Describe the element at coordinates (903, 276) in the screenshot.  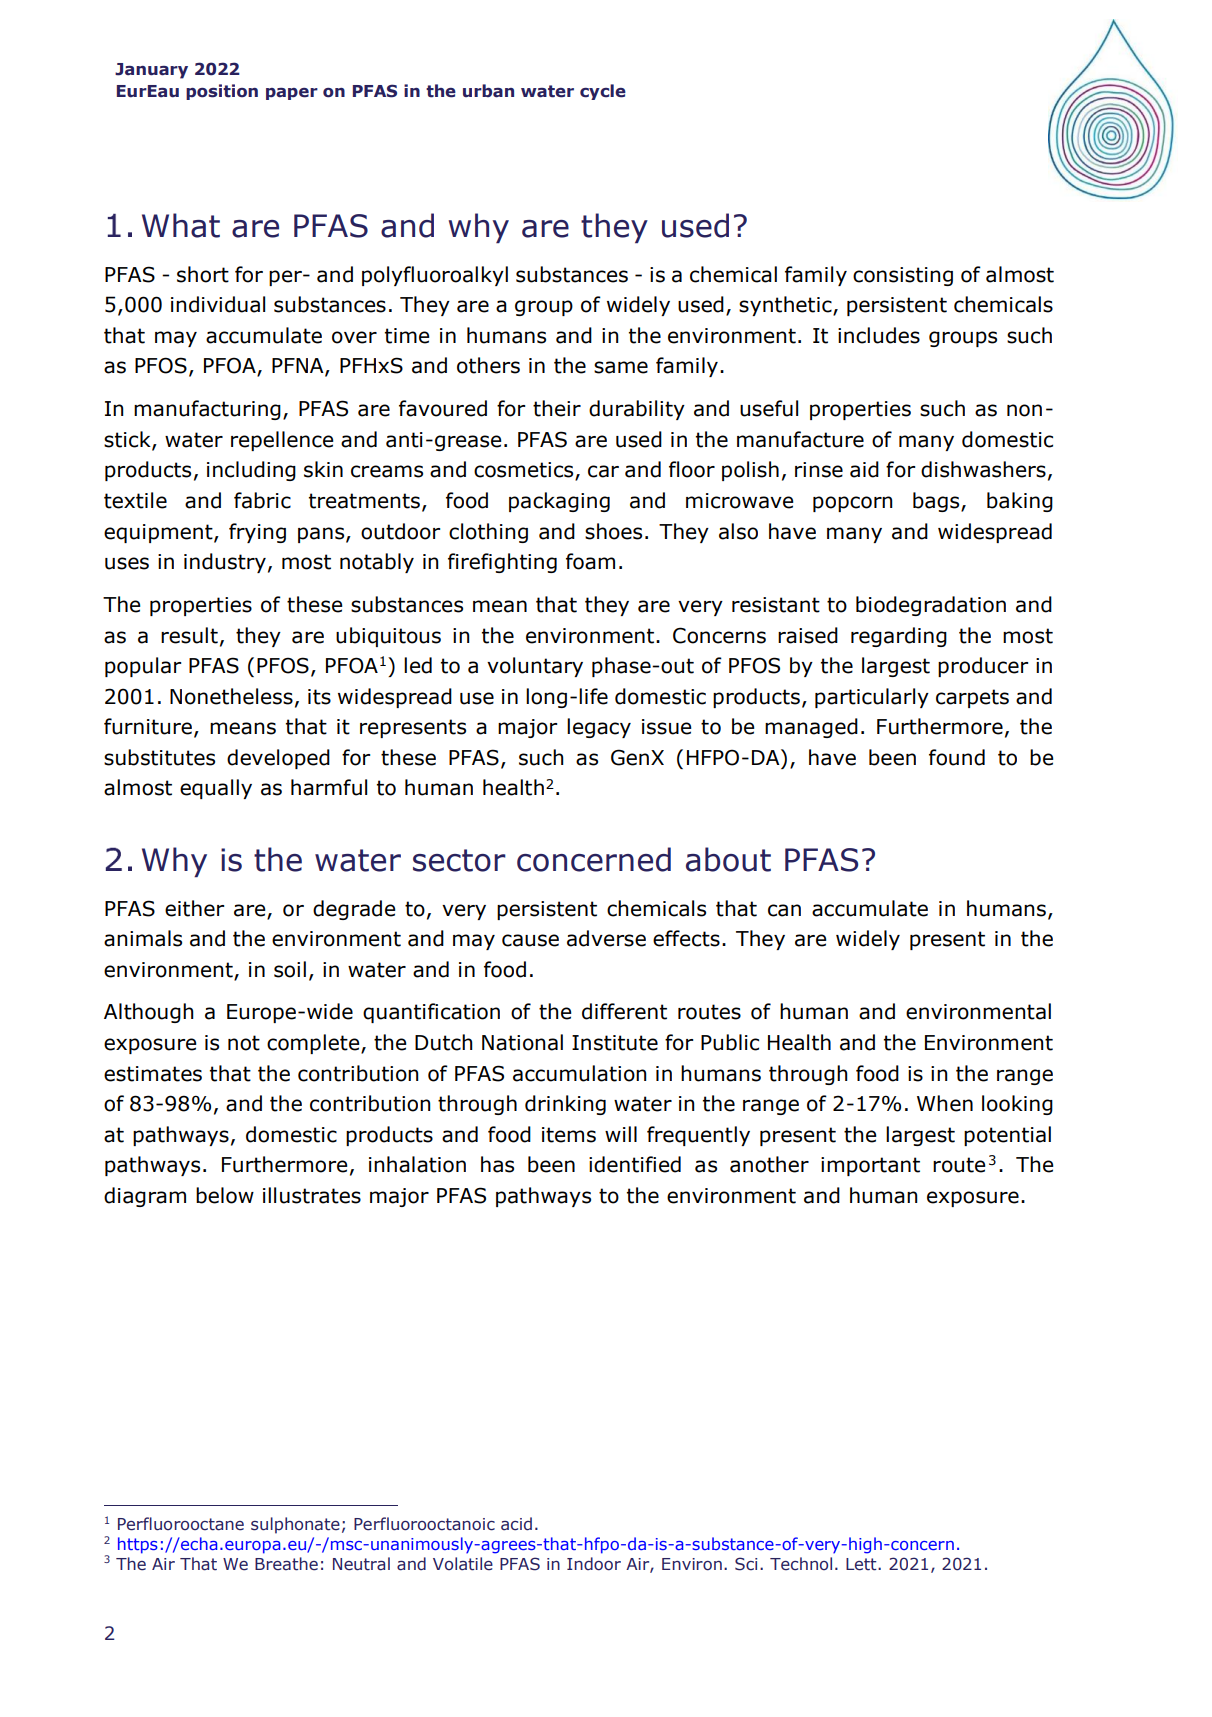
I see `consisting` at that location.
